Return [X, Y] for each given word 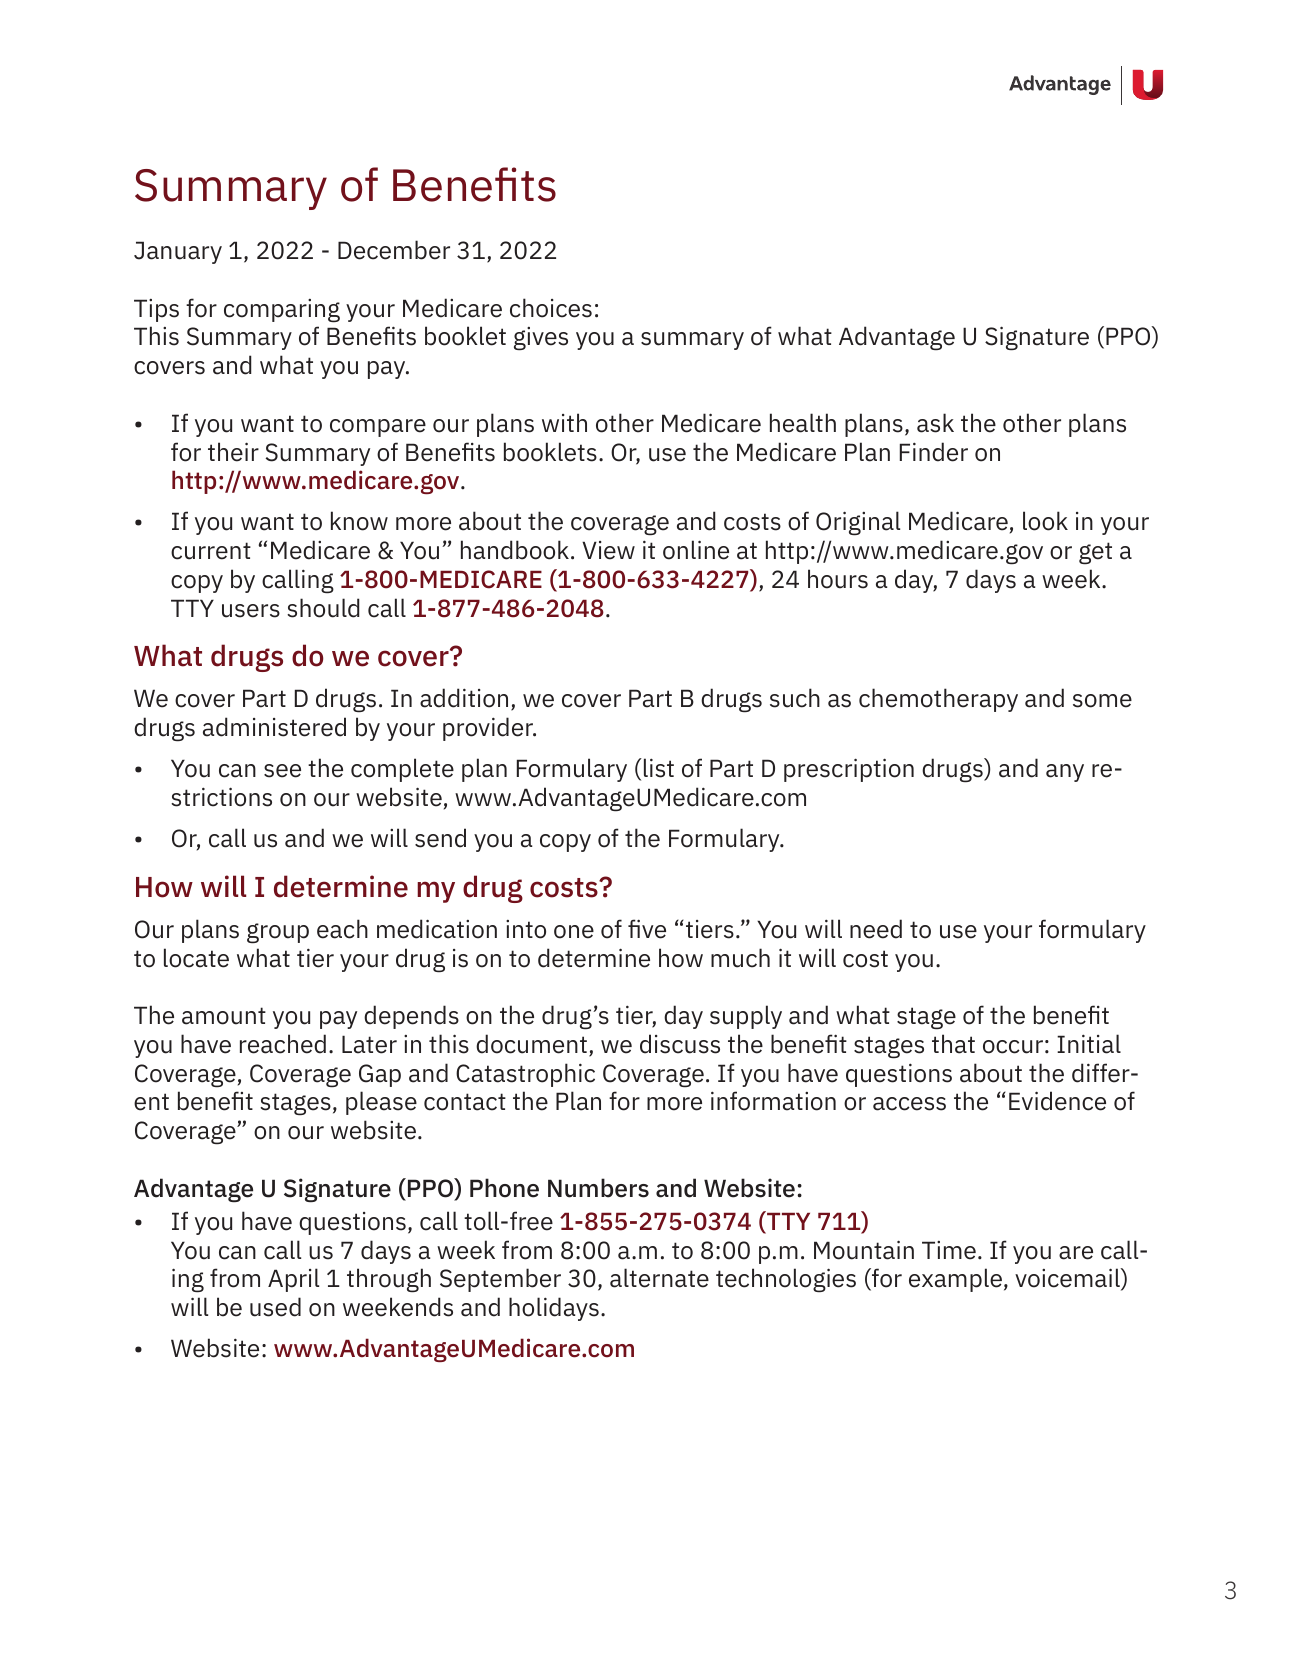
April [293, 1280]
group [278, 933]
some [1102, 701]
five [647, 929]
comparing [282, 311]
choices [551, 308]
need [876, 929]
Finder [934, 452]
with [564, 422]
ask [935, 423]
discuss [680, 1044]
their [233, 452]
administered [274, 727]
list [657, 768]
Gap [380, 1075]
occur [1013, 1047]
